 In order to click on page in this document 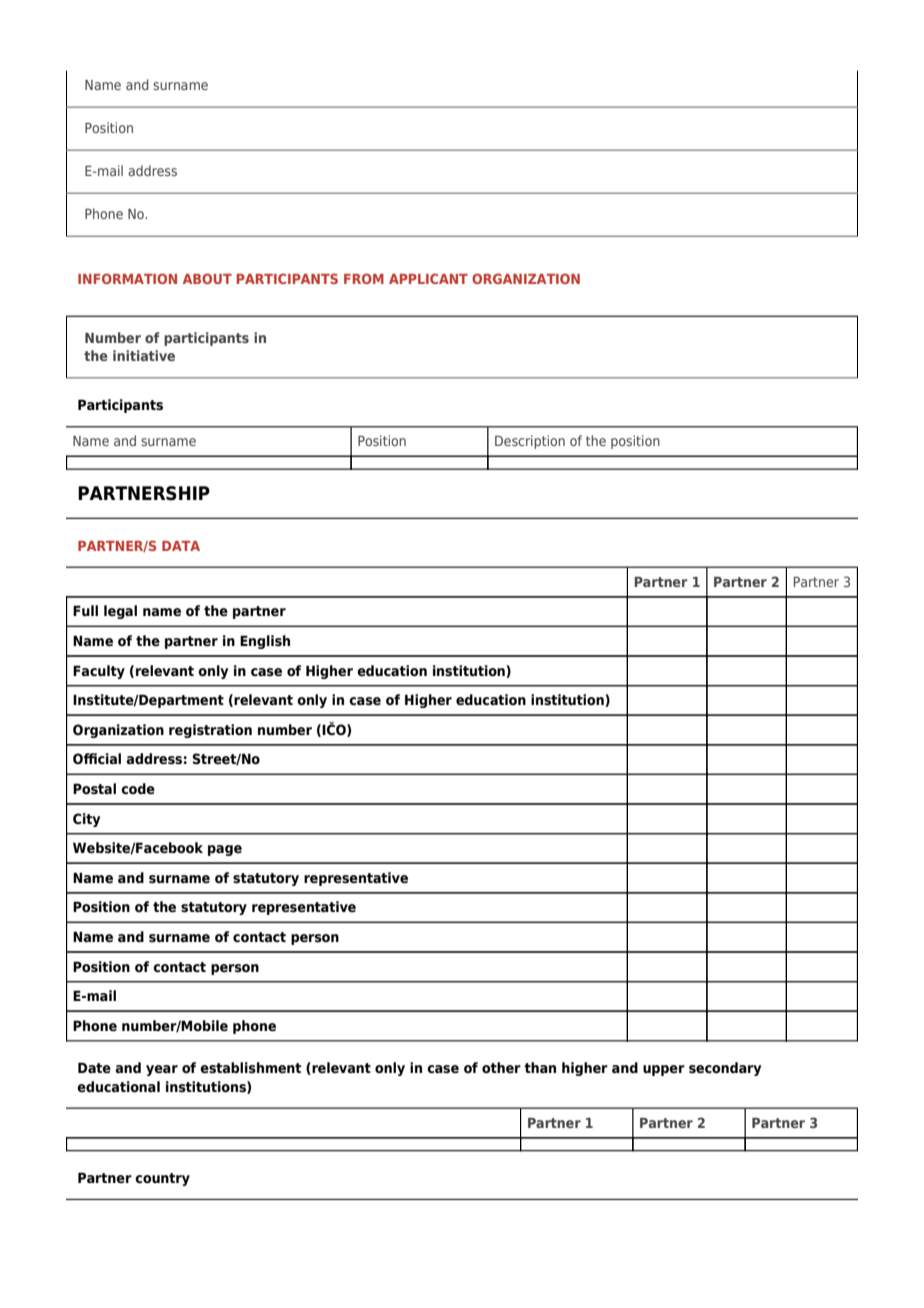, I will do `click(225, 850)`.
